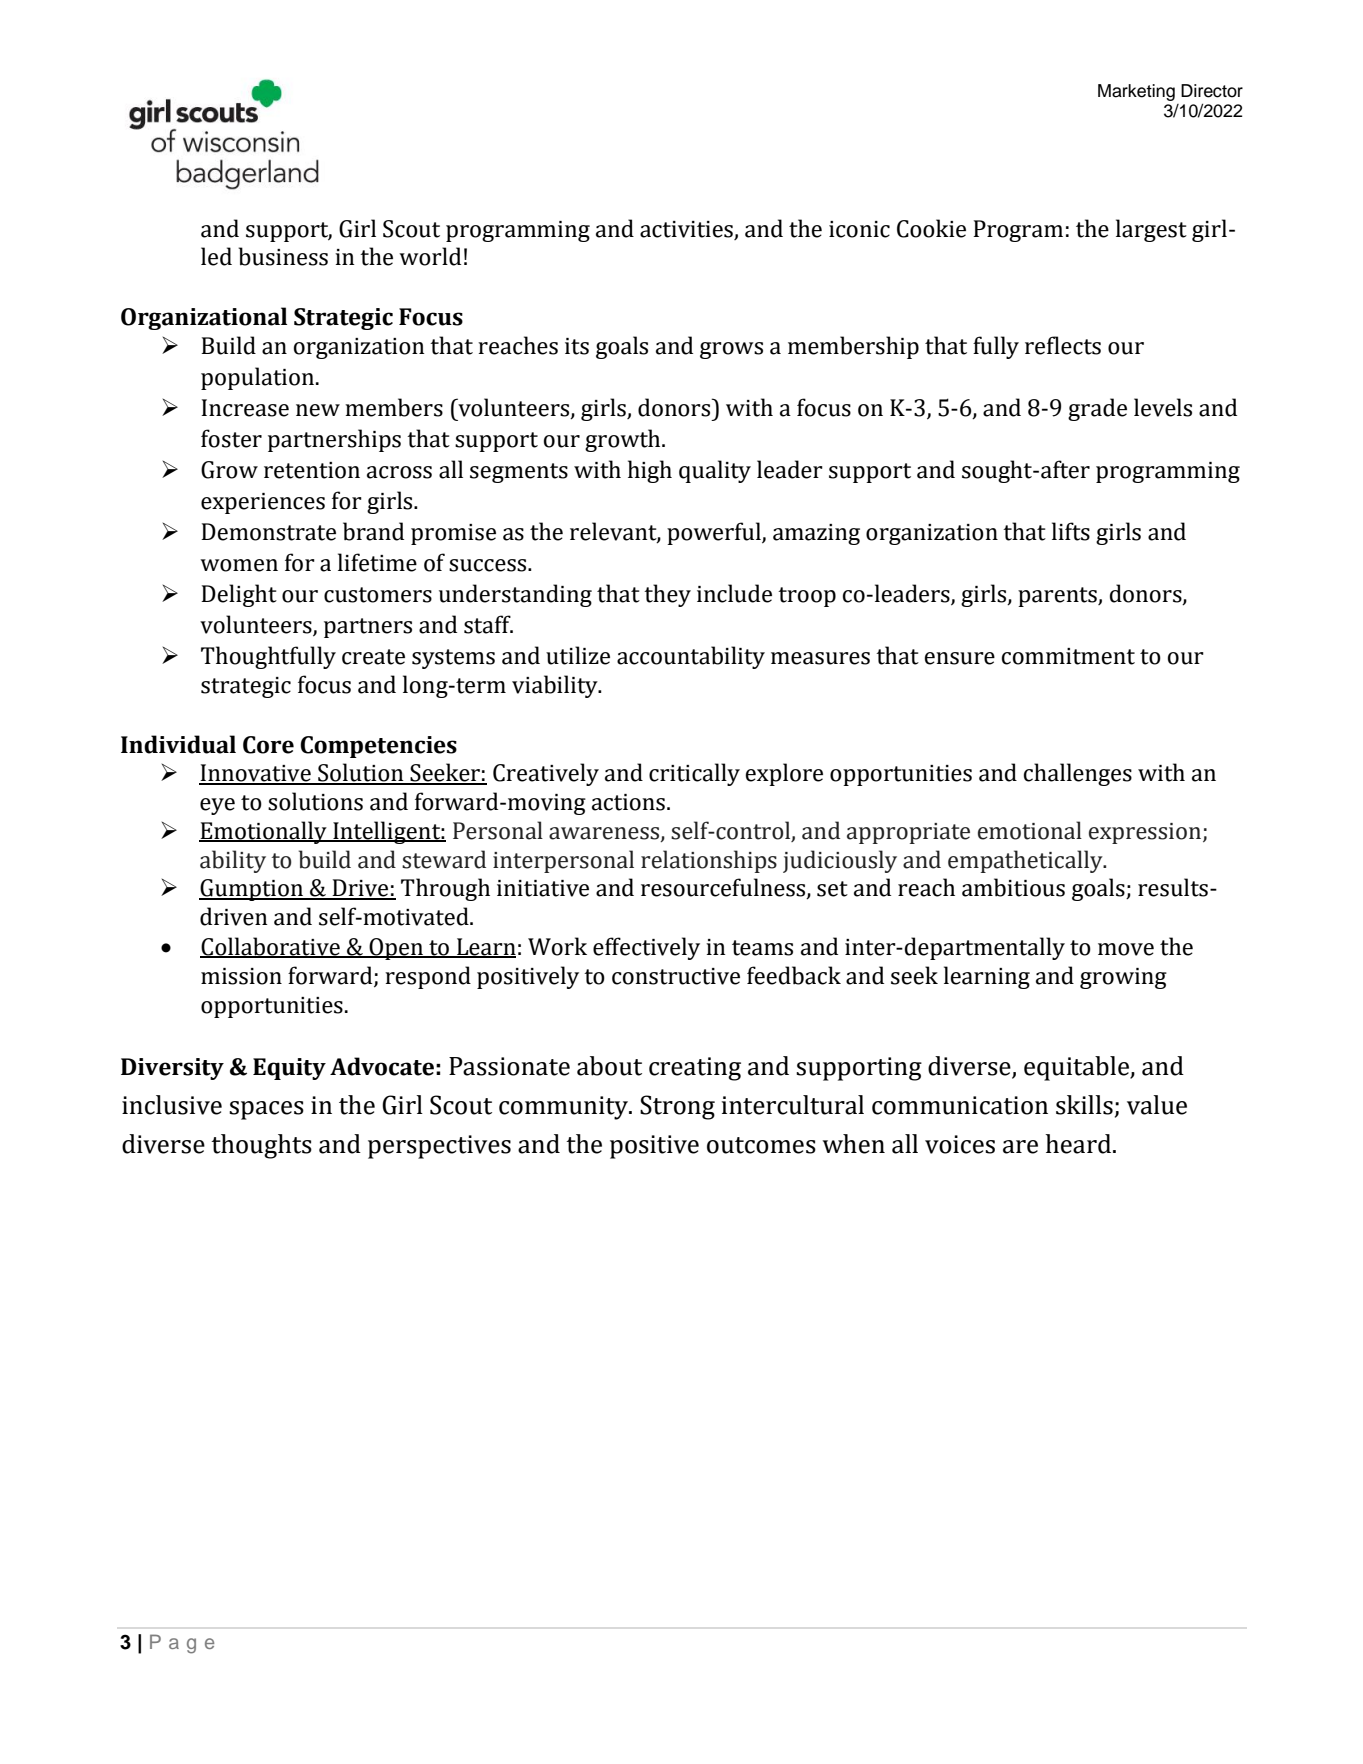  Describe the element at coordinates (312, 470) in the screenshot. I see `retention` at that location.
